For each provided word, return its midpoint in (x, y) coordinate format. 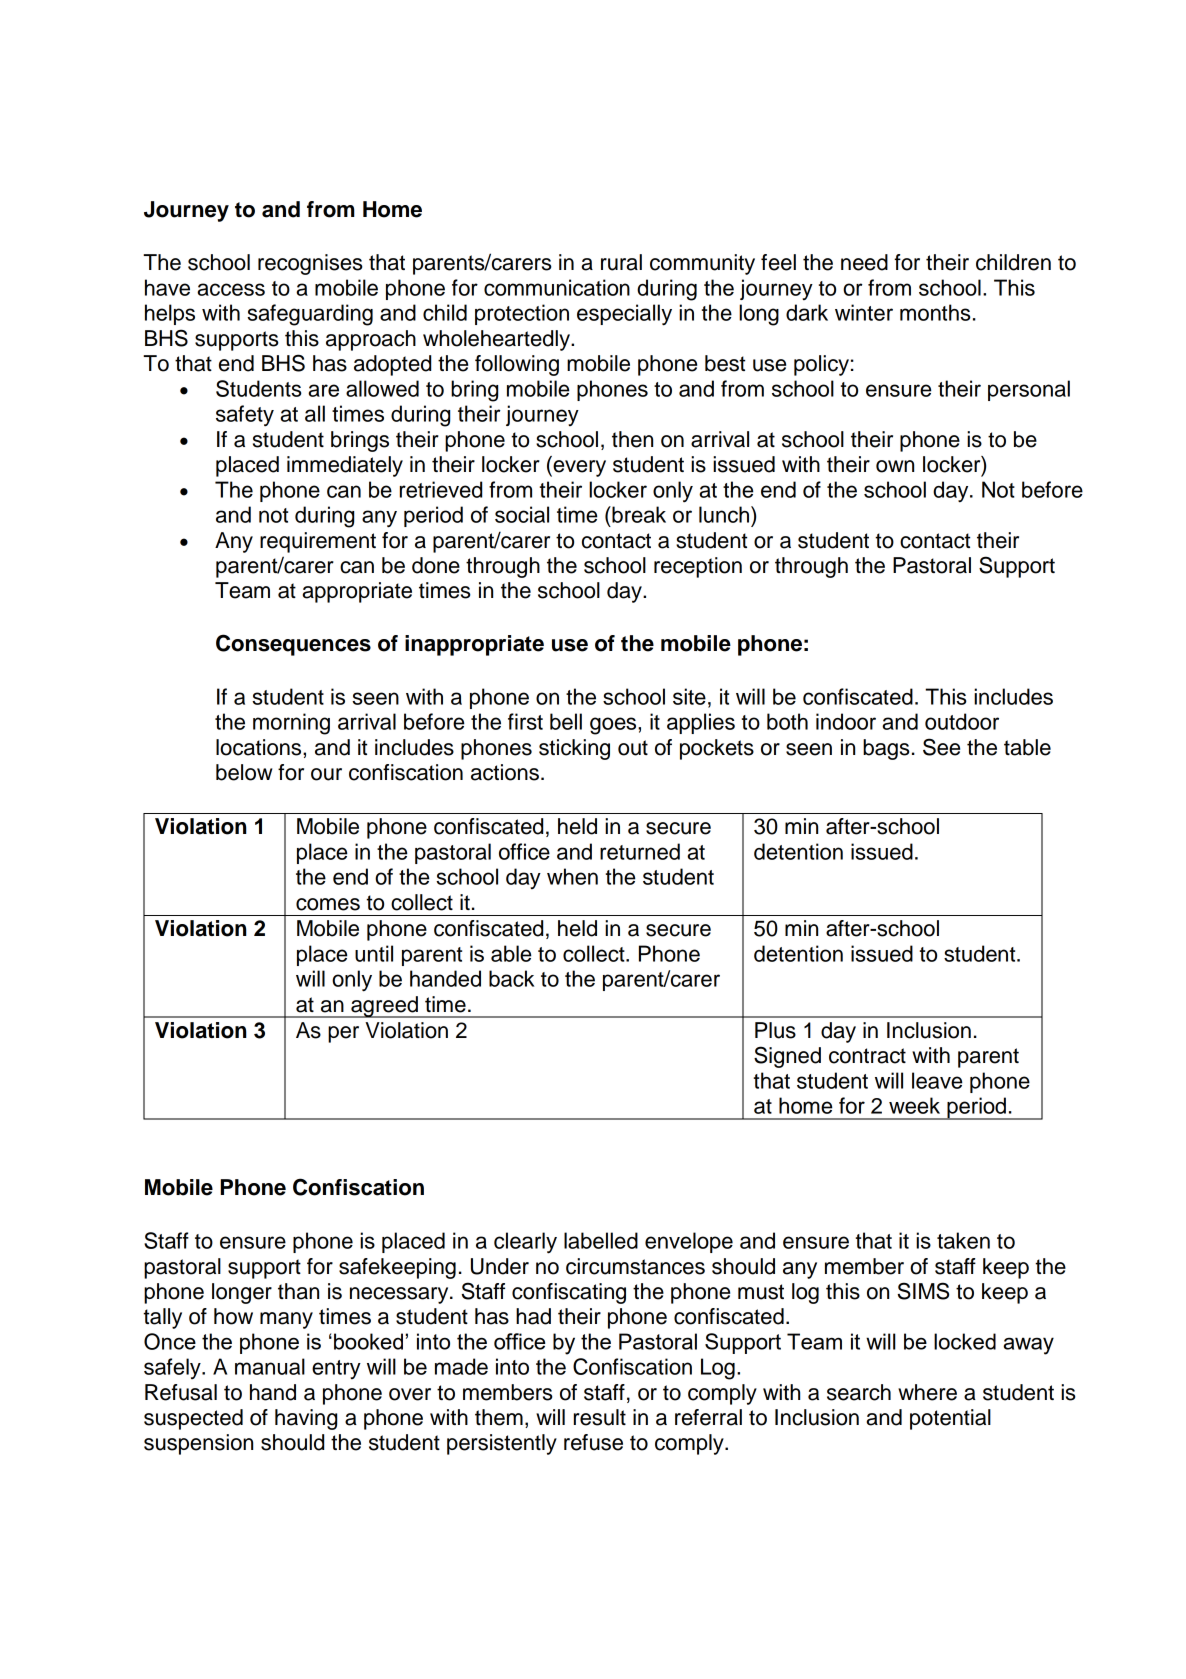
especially (624, 315)
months (935, 312)
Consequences (293, 645)
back (511, 978)
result (600, 1417)
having (306, 1419)
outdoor (962, 721)
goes (614, 726)
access (231, 289)
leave (937, 1080)
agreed (384, 1007)
